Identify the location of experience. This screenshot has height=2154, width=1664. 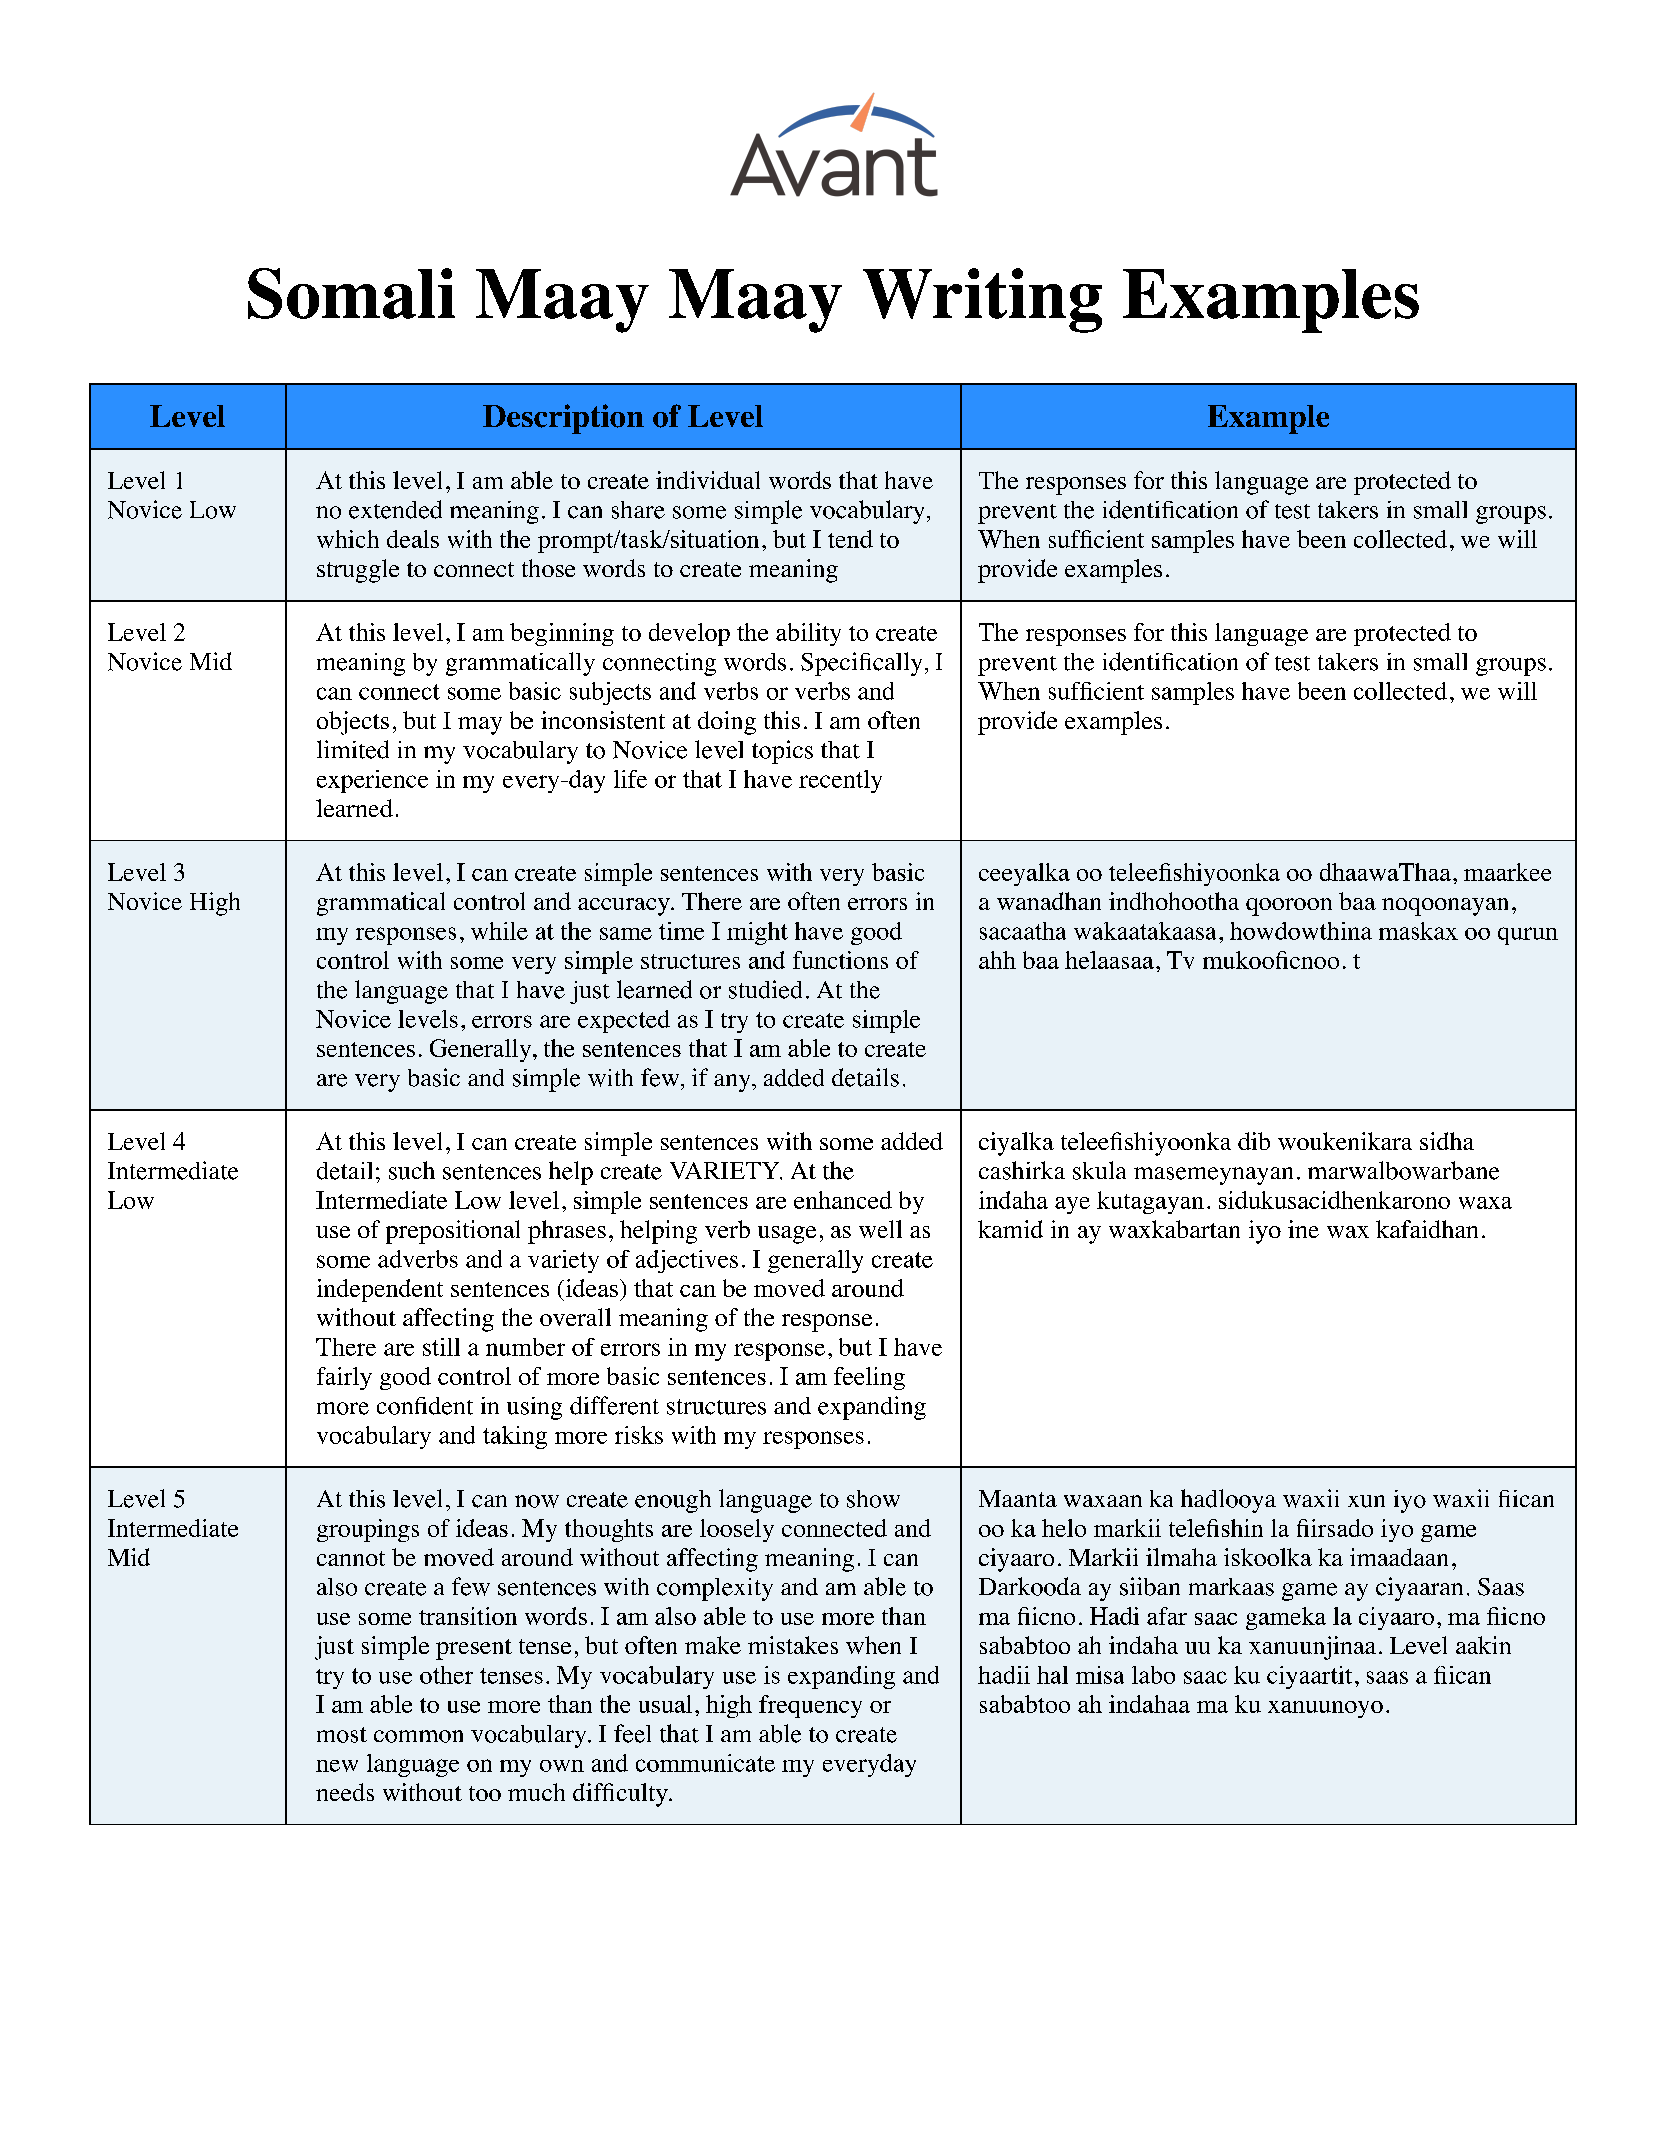
(372, 781).
